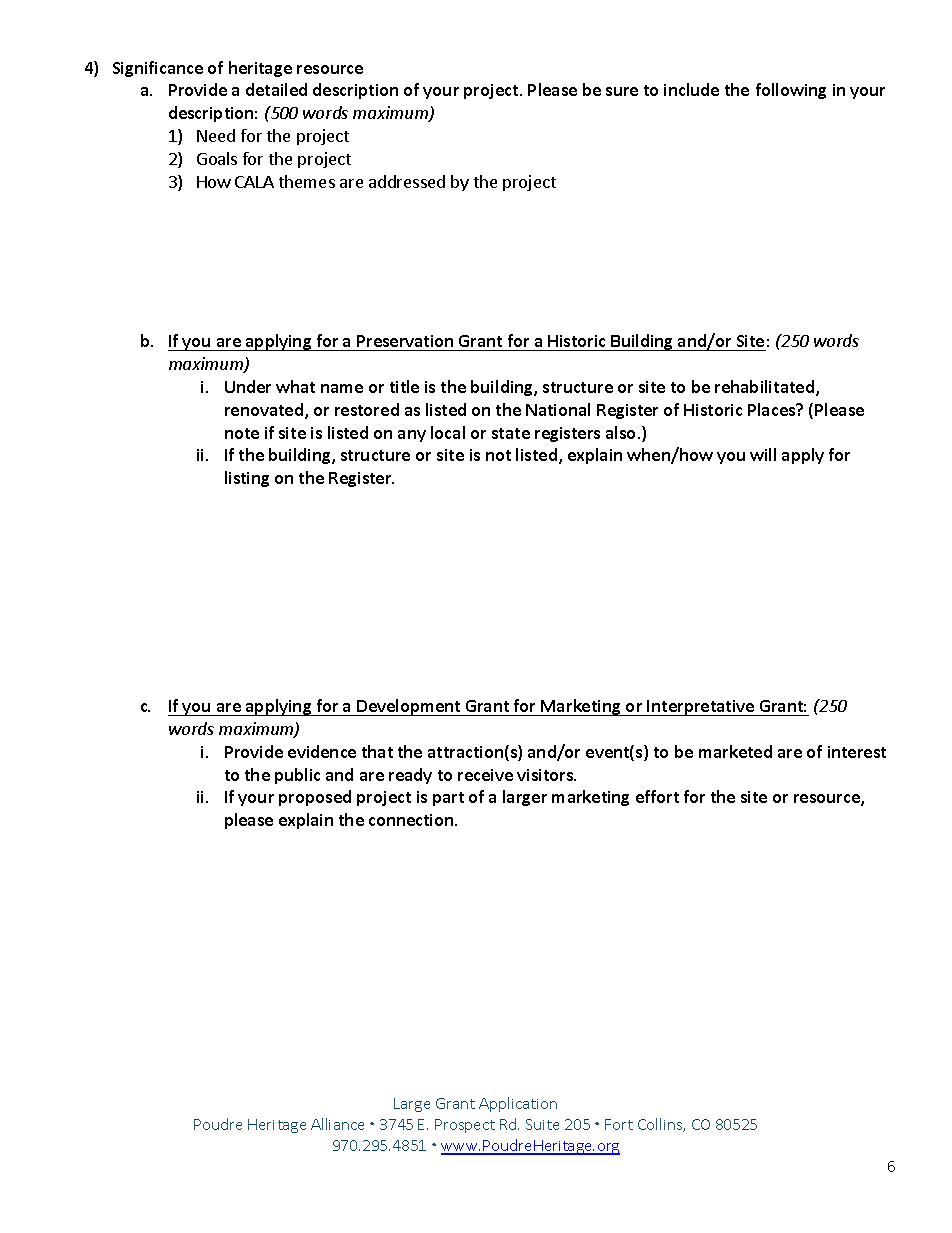 The width and height of the screenshot is (952, 1233). Describe the element at coordinates (518, 1104) in the screenshot. I see `Application` at that location.
